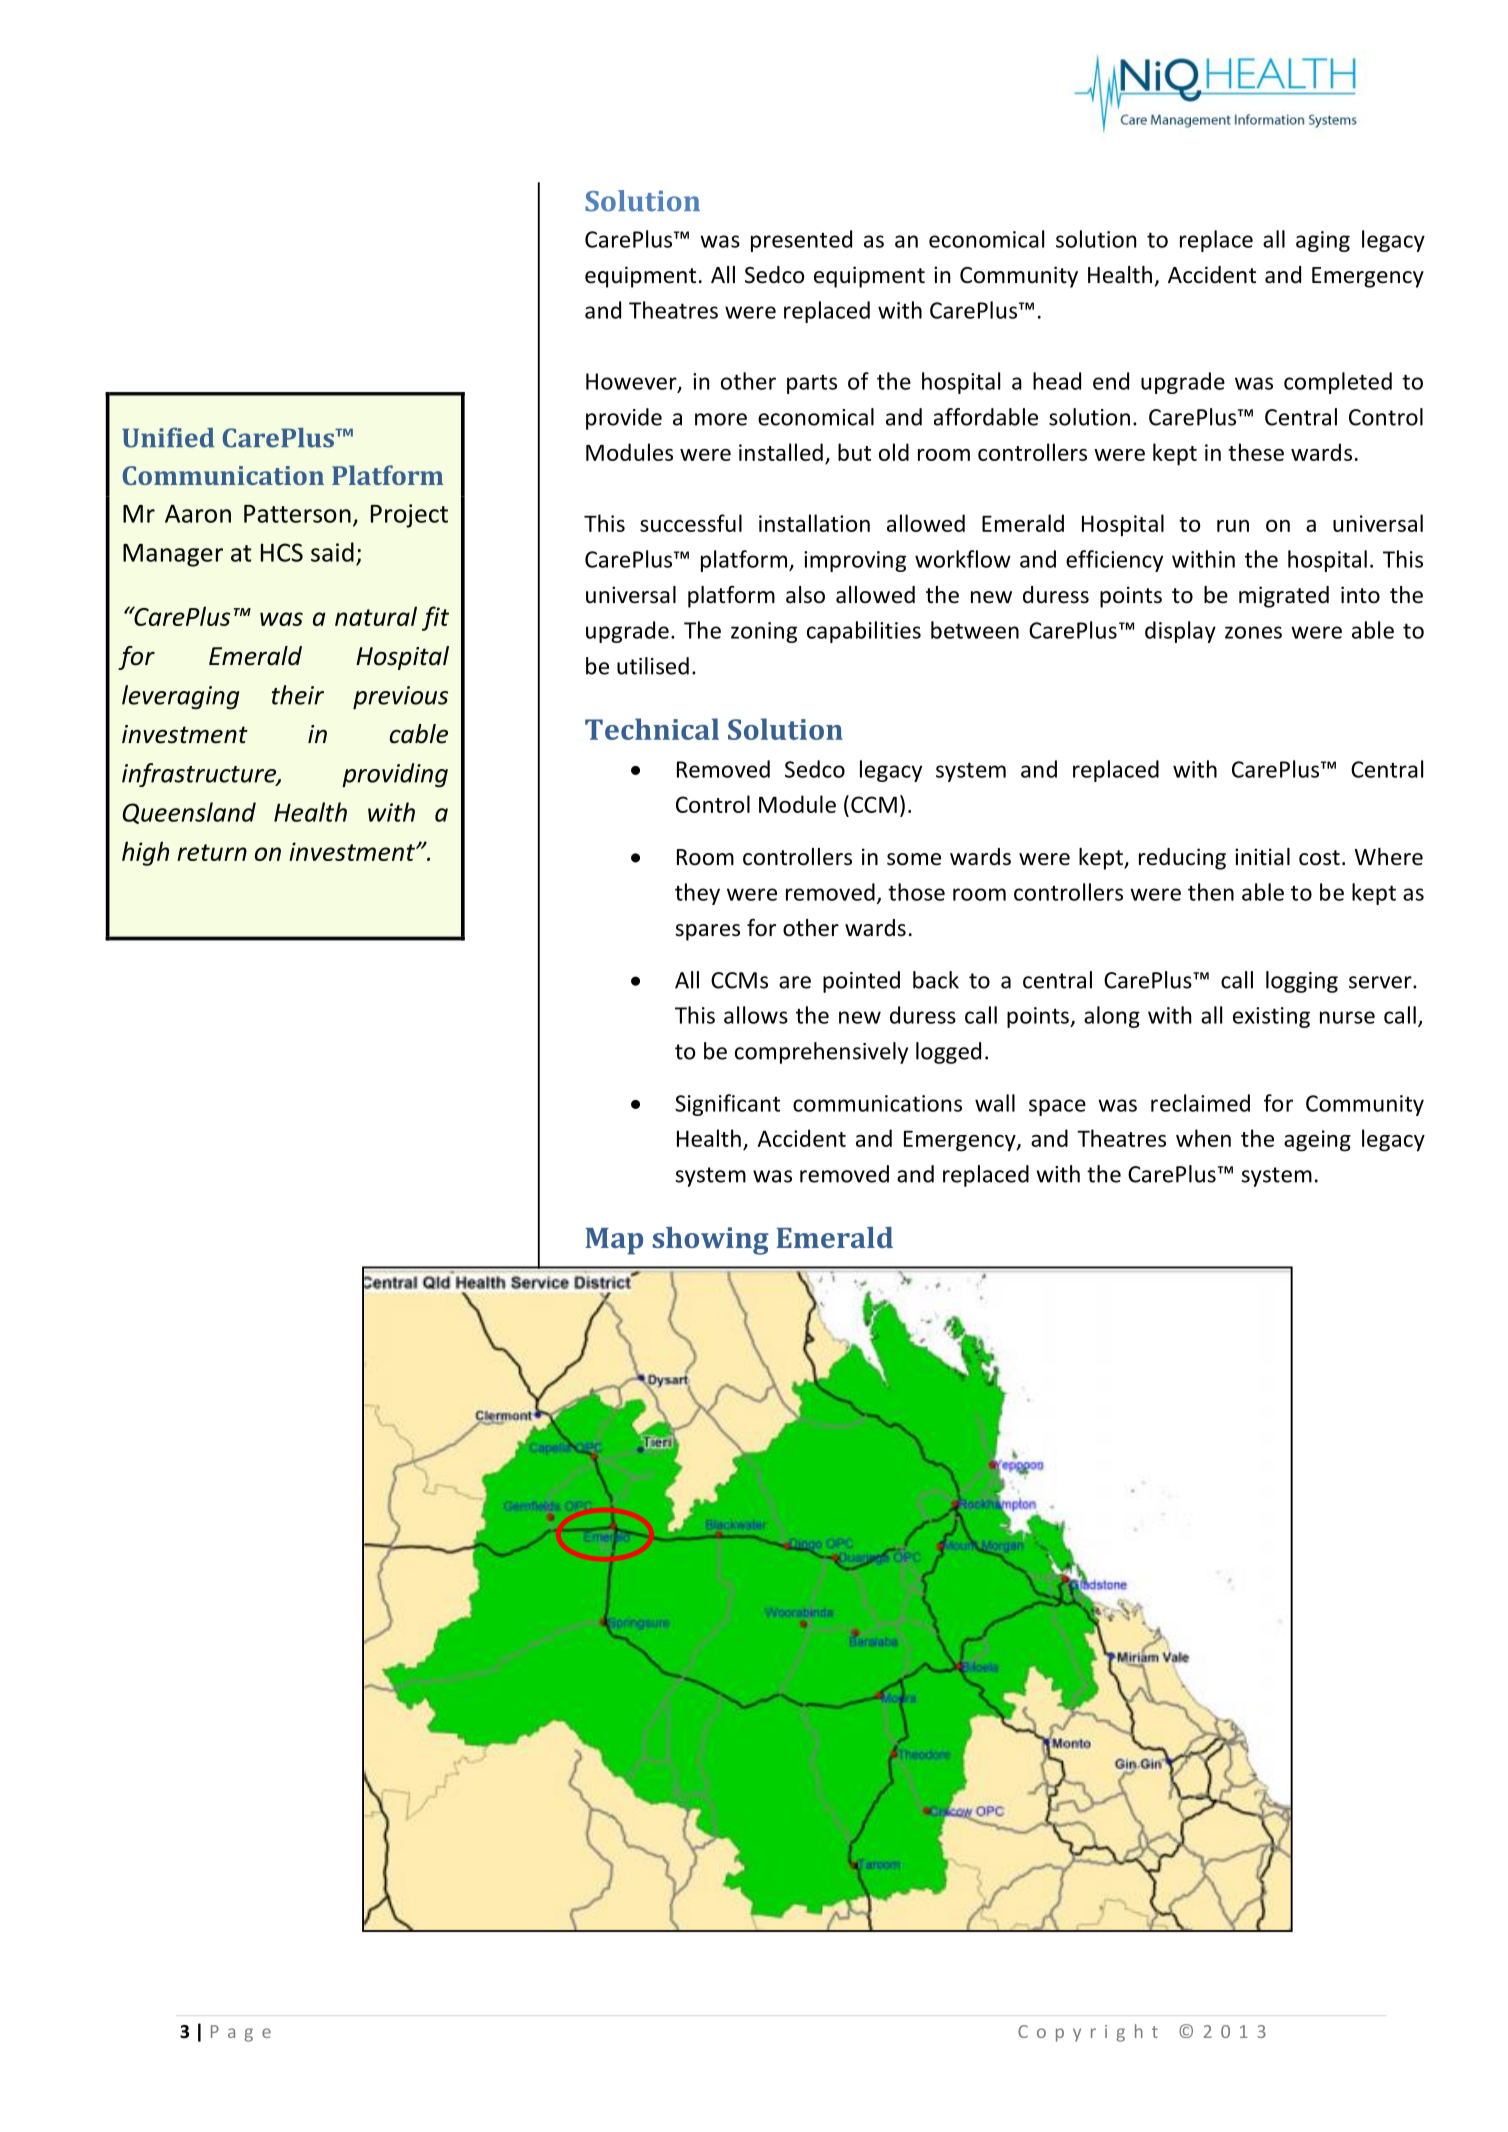  Describe the element at coordinates (814, 523) in the screenshot. I see `installation` at that location.
